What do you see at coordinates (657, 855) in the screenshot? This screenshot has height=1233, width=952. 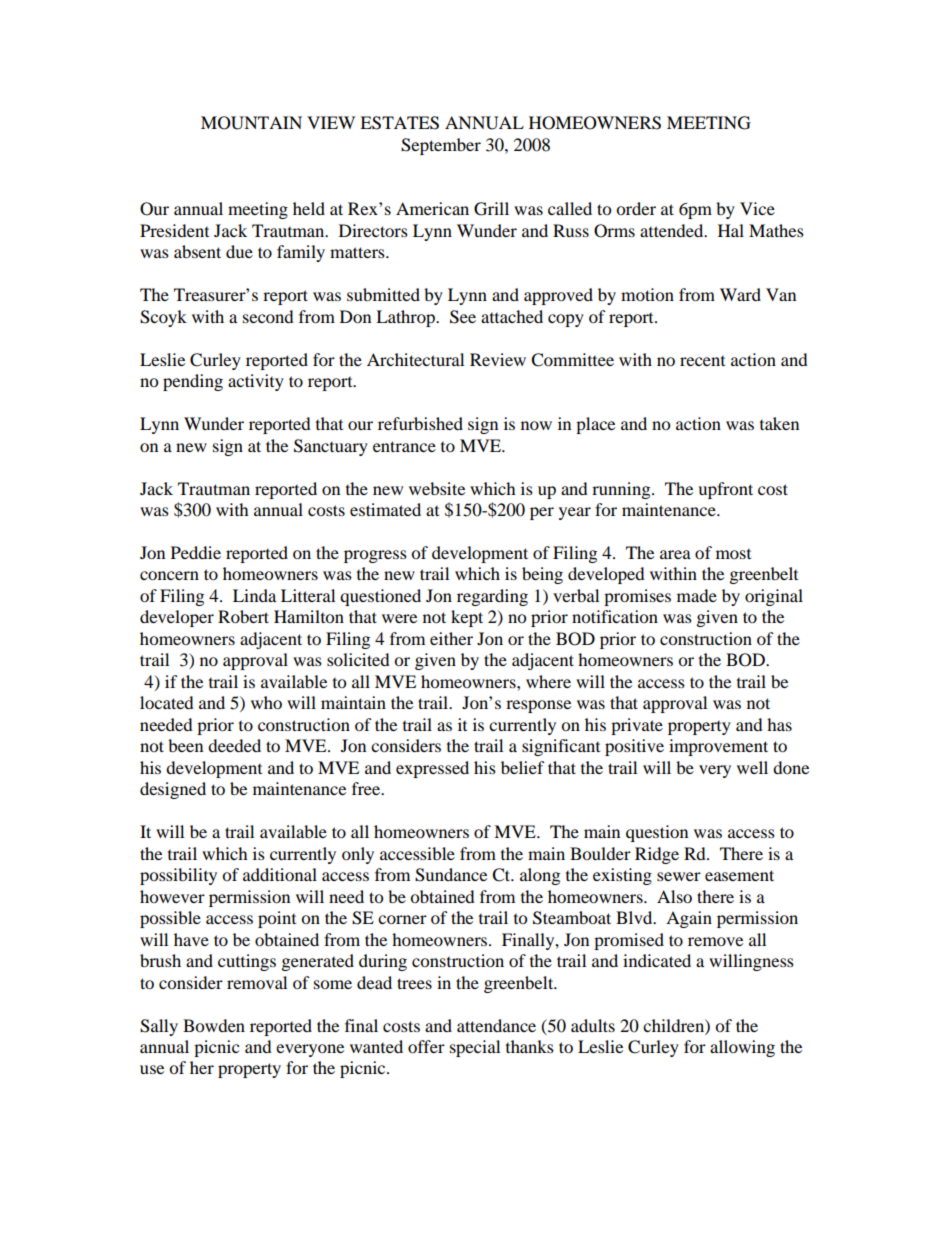 I see `Ridge` at bounding box center [657, 855].
